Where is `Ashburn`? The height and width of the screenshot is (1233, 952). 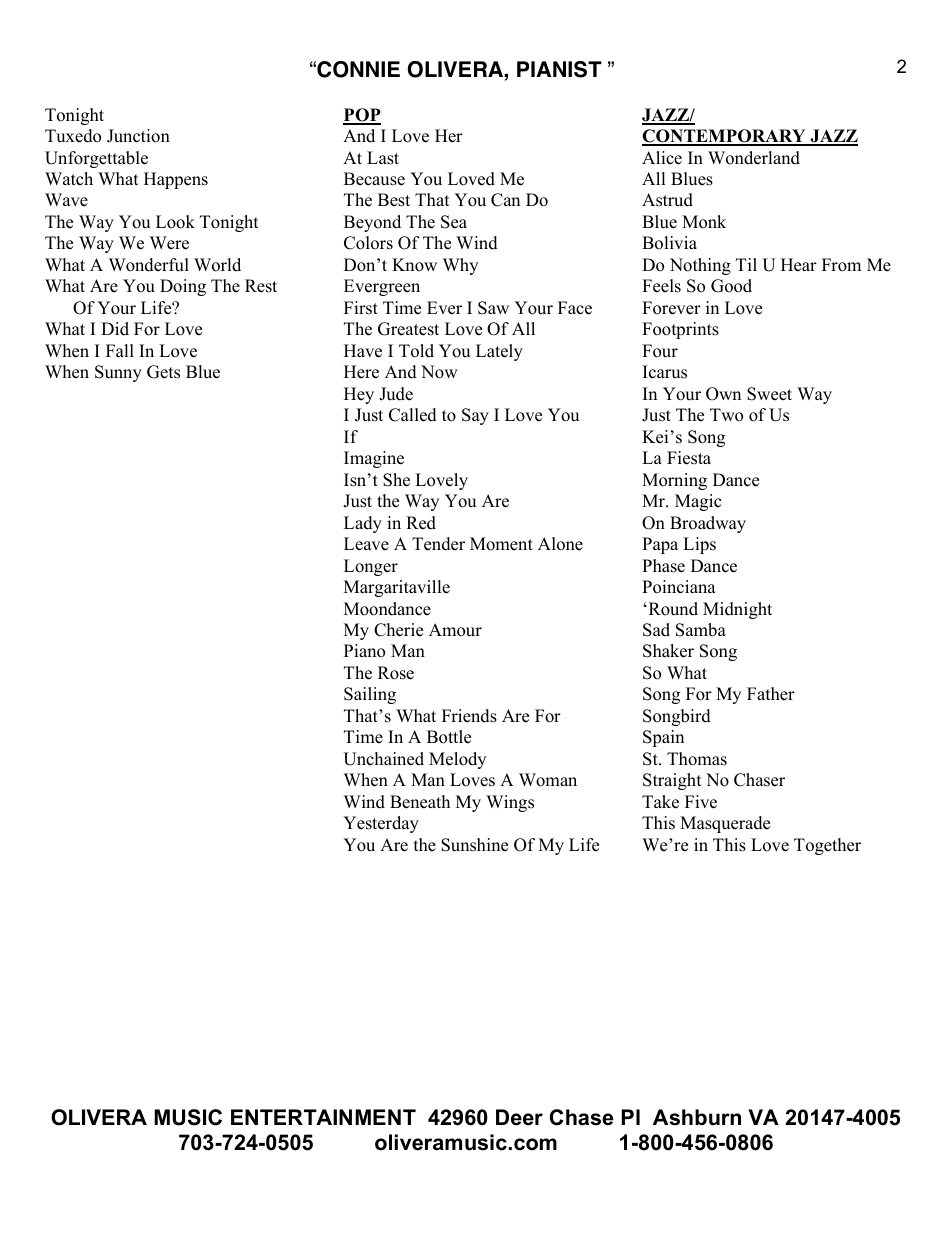
Ashburn is located at coordinates (697, 1117).
